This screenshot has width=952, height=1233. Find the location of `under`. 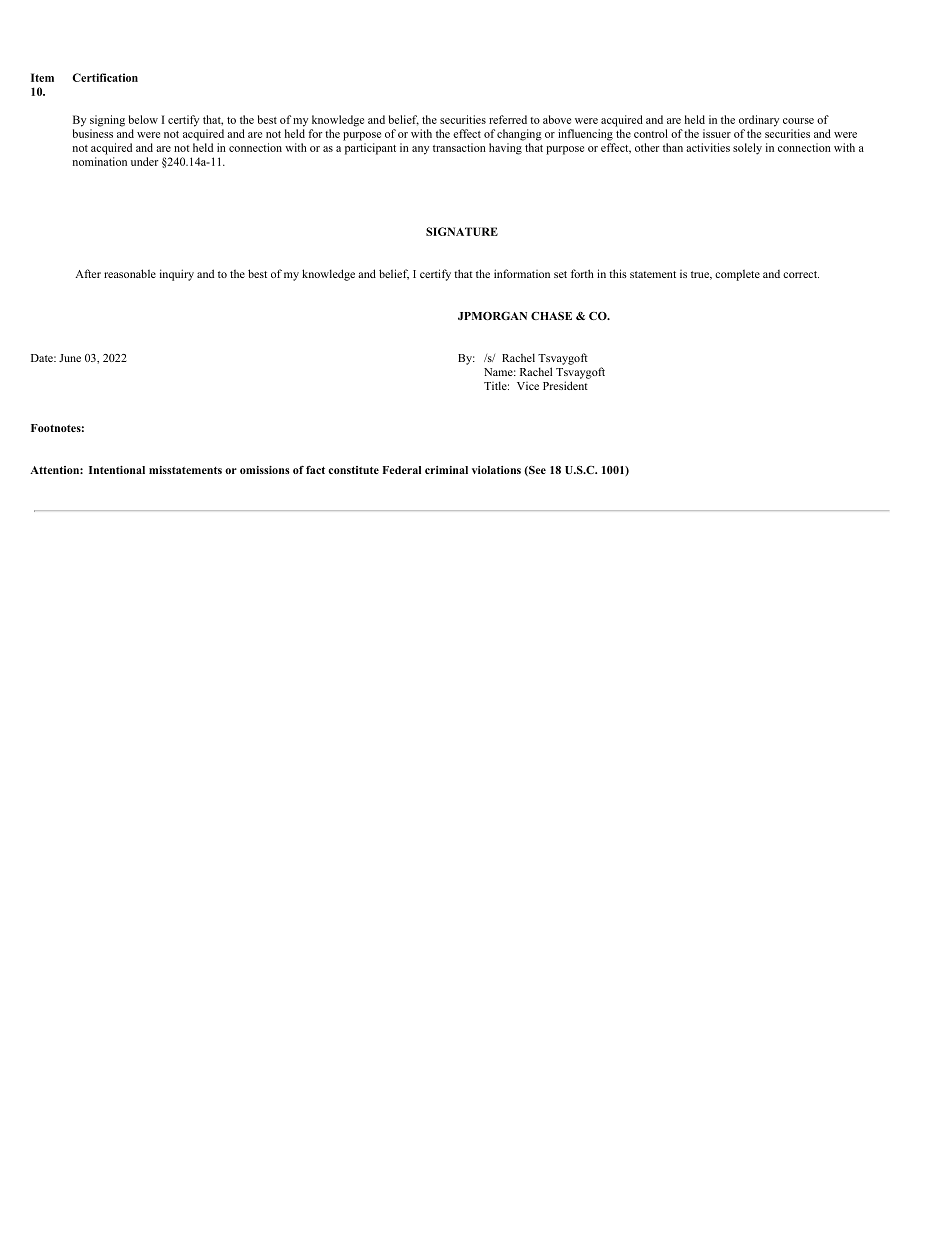

under is located at coordinates (144, 161).
